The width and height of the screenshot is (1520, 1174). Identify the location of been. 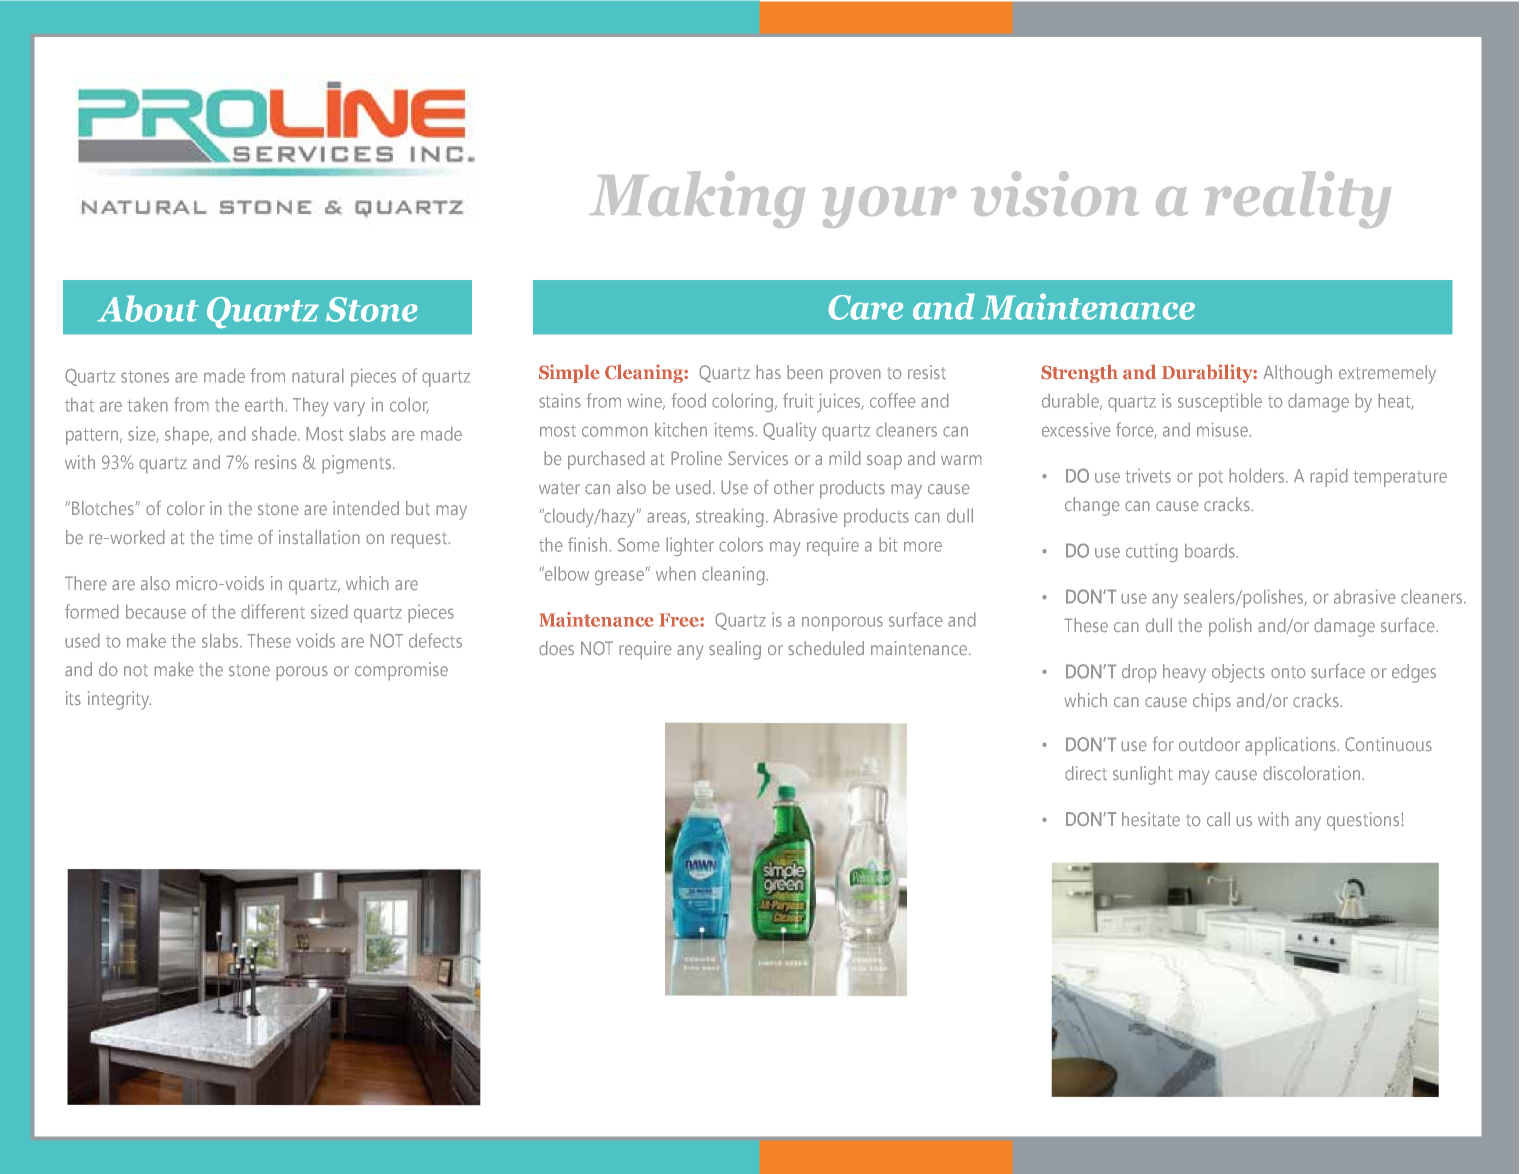
(805, 372).
